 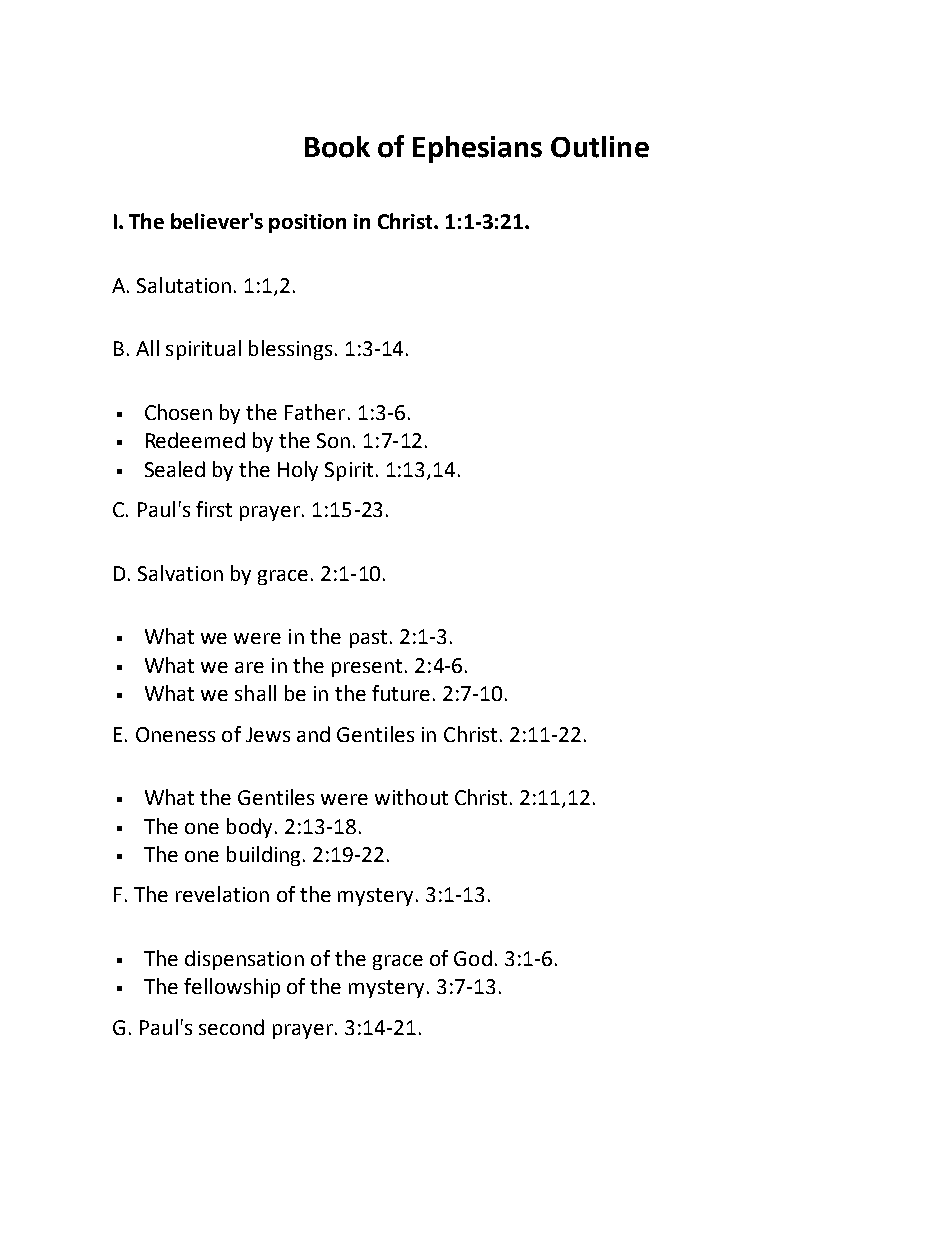 I want to click on fellowship, so click(x=232, y=988).
